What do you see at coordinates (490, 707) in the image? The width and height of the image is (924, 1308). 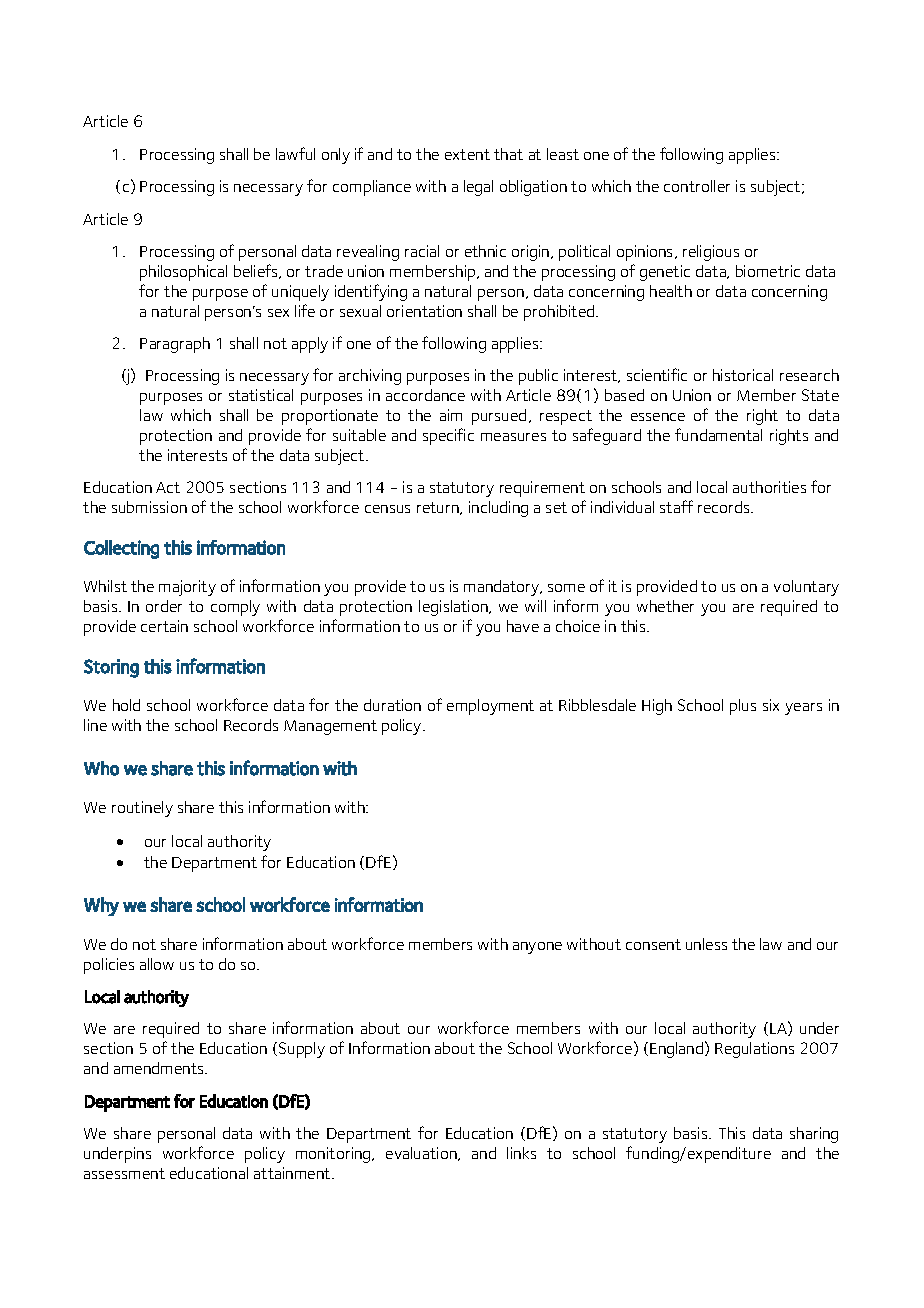 I see `employment` at bounding box center [490, 707].
